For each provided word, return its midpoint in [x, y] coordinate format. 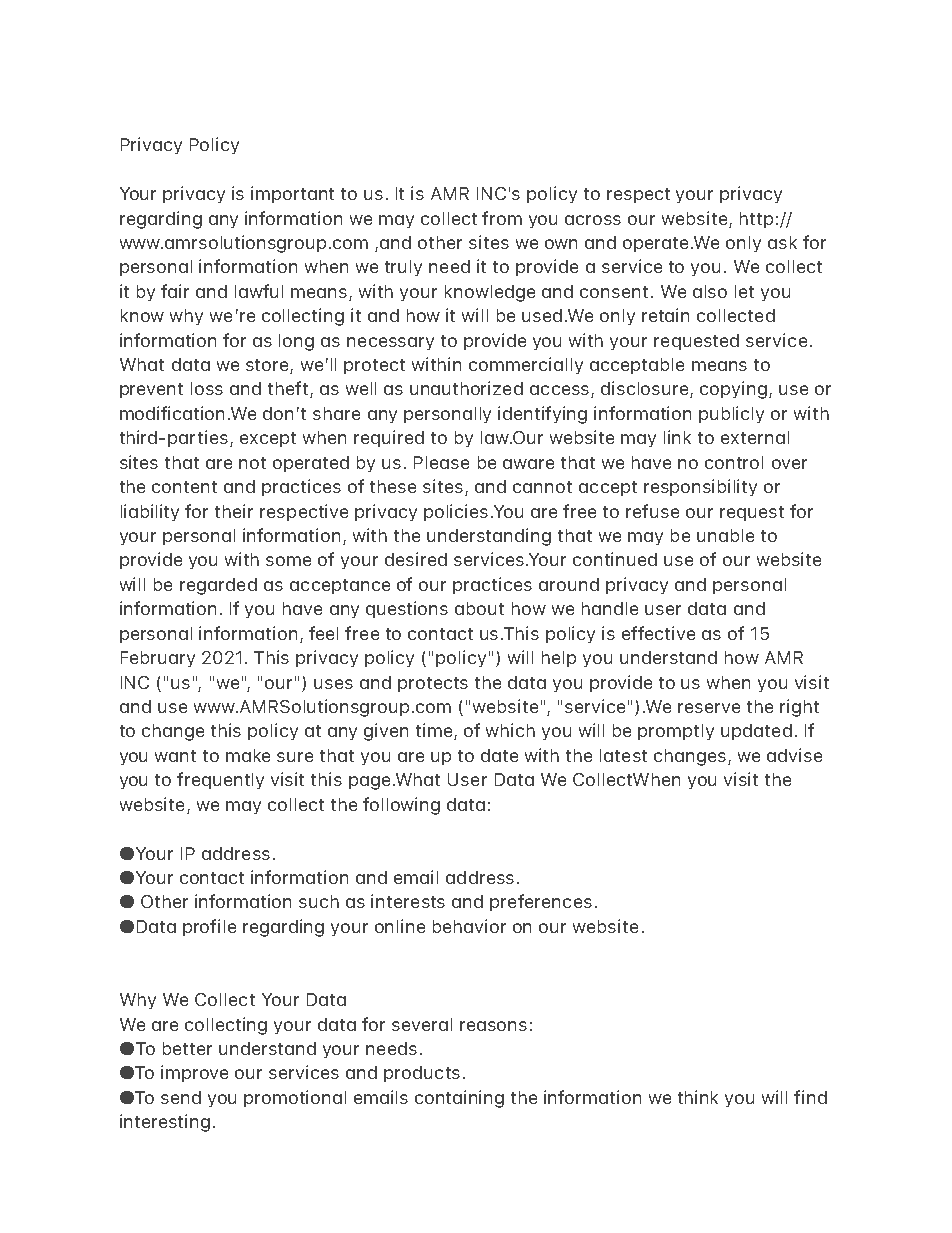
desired [416, 559]
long [296, 342]
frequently [220, 780]
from [502, 218]
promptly [676, 732]
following [401, 806]
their [234, 511]
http [756, 220]
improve [194, 1073]
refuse [652, 511]
